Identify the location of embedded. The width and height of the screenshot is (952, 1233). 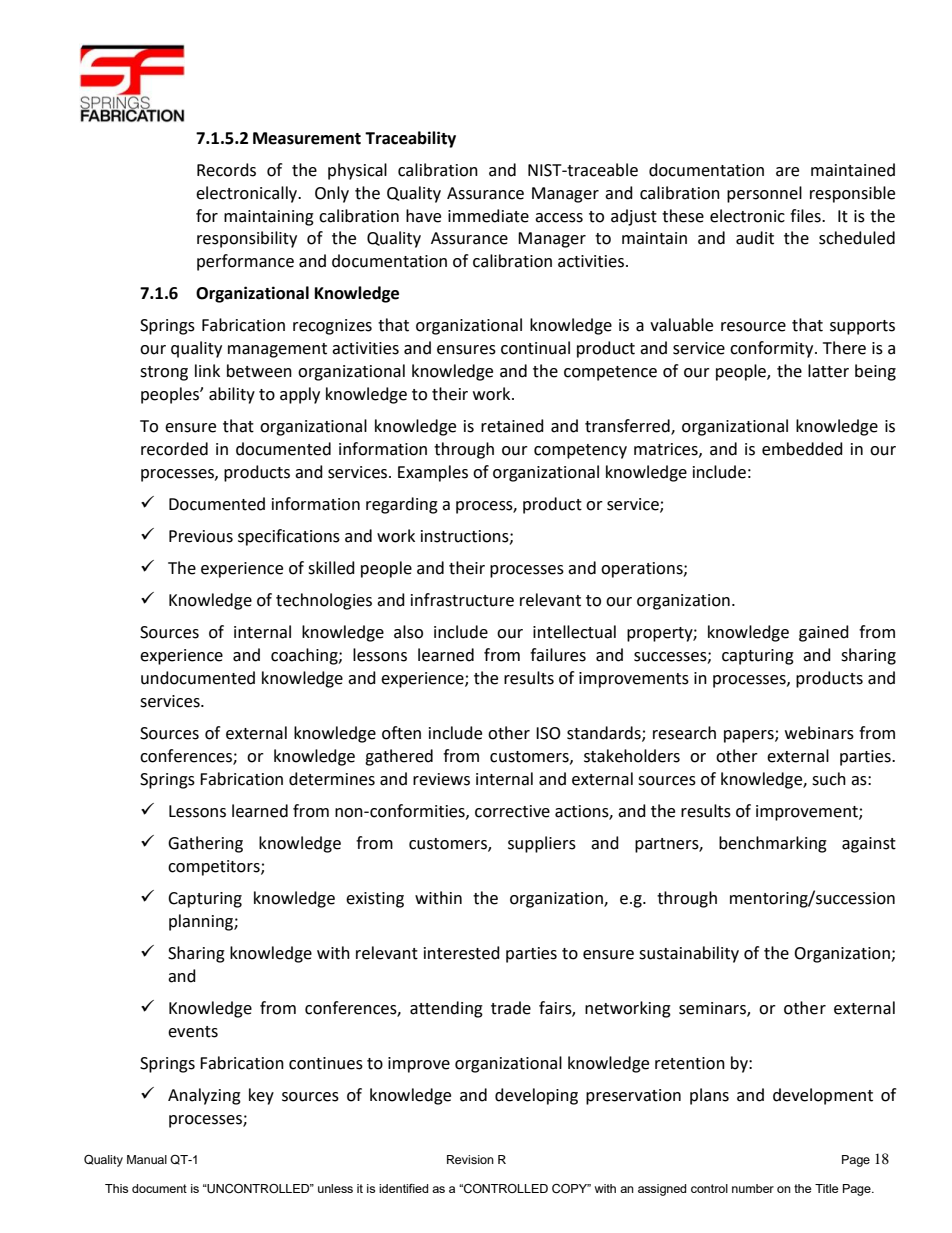
(802, 449).
